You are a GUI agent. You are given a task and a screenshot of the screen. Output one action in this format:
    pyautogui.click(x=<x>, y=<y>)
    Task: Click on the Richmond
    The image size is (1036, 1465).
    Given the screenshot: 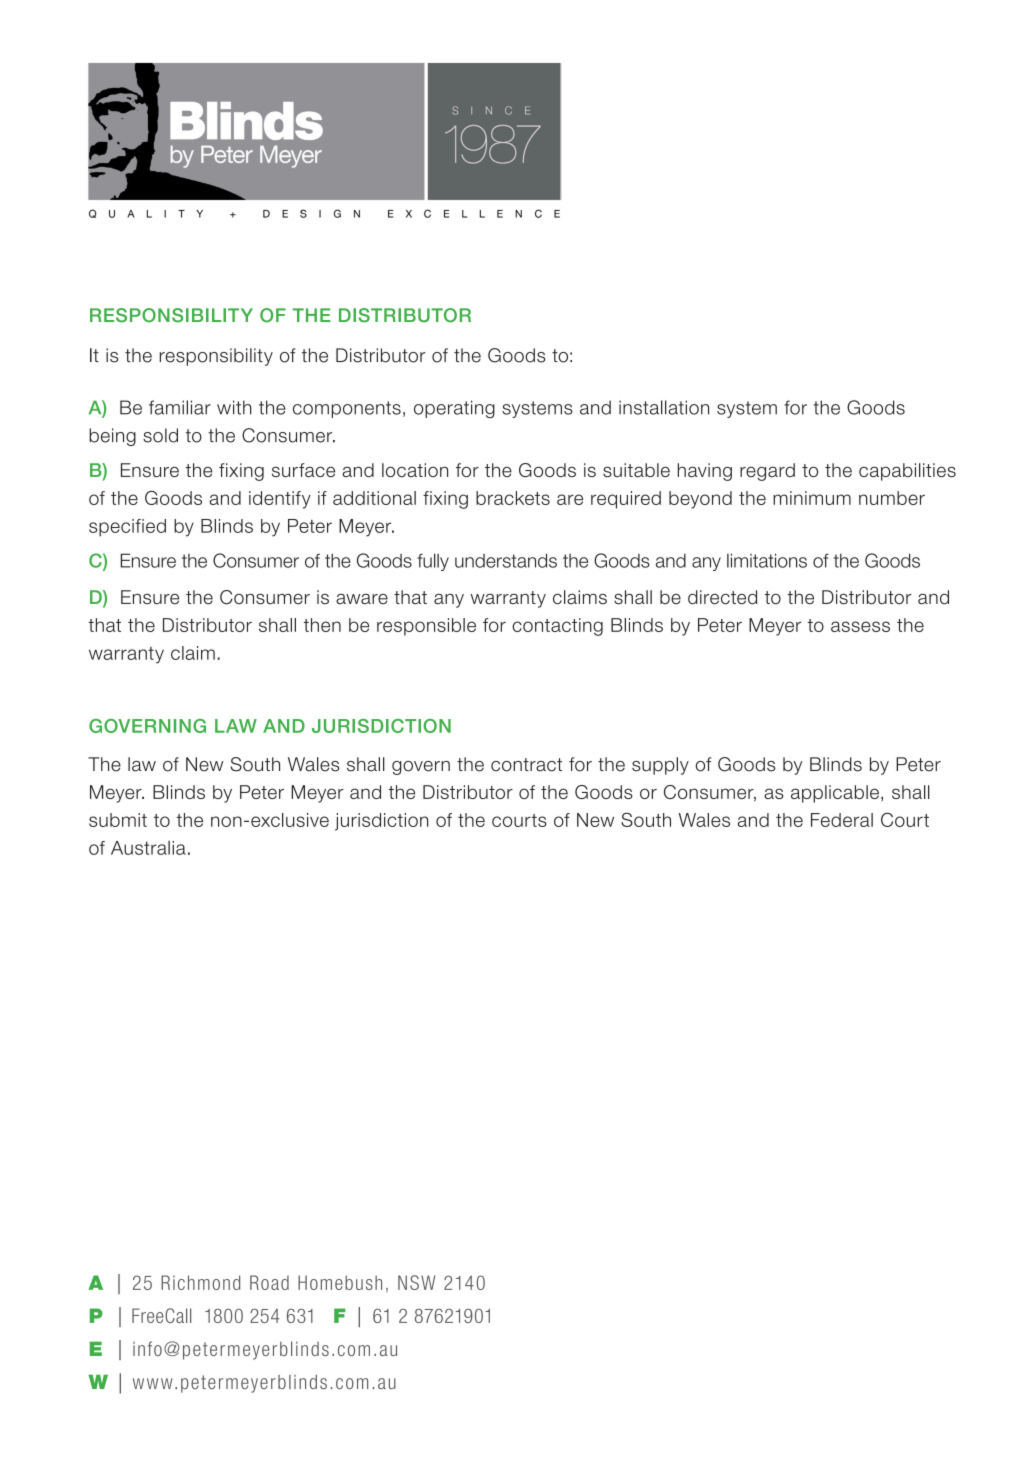 What is the action you would take?
    pyautogui.click(x=200, y=1282)
